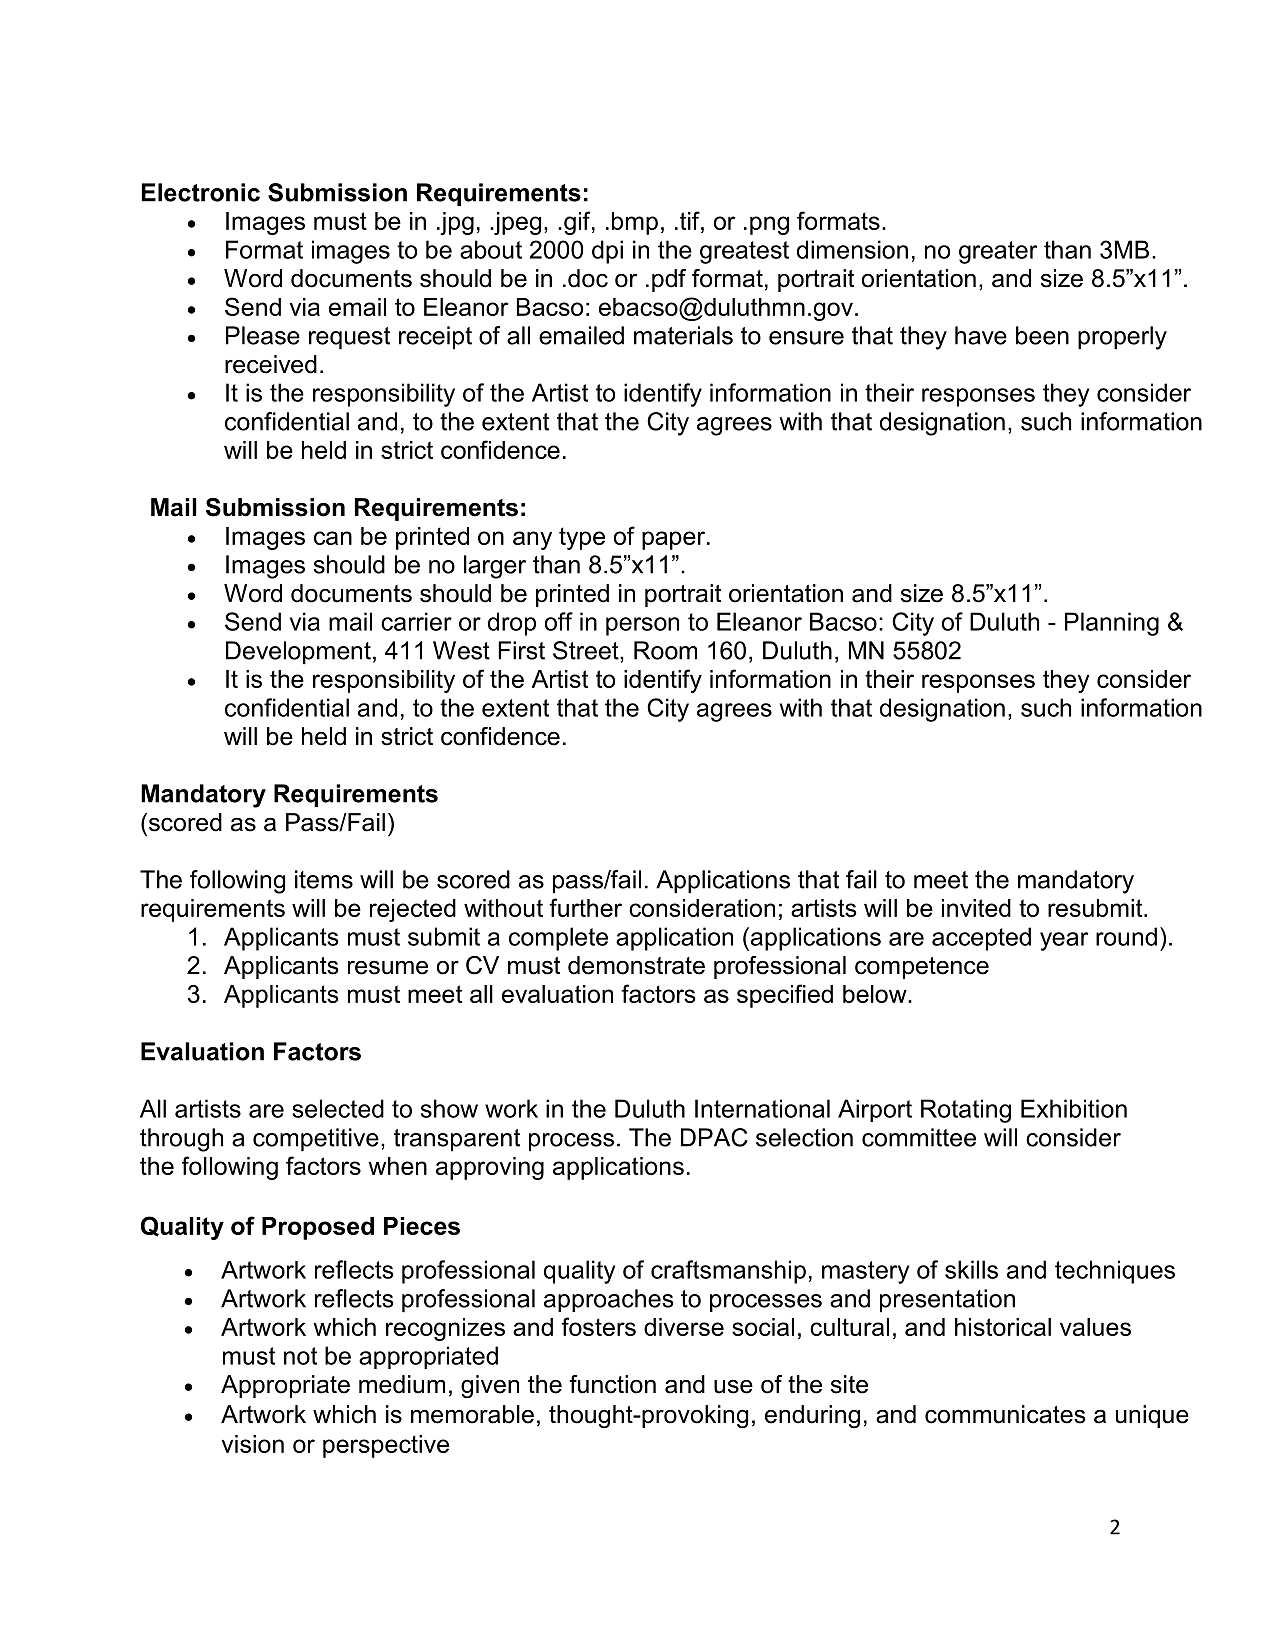 The height and width of the page is (1643, 1270). Describe the element at coordinates (201, 192) in the page. I see `Electronic` at that location.
